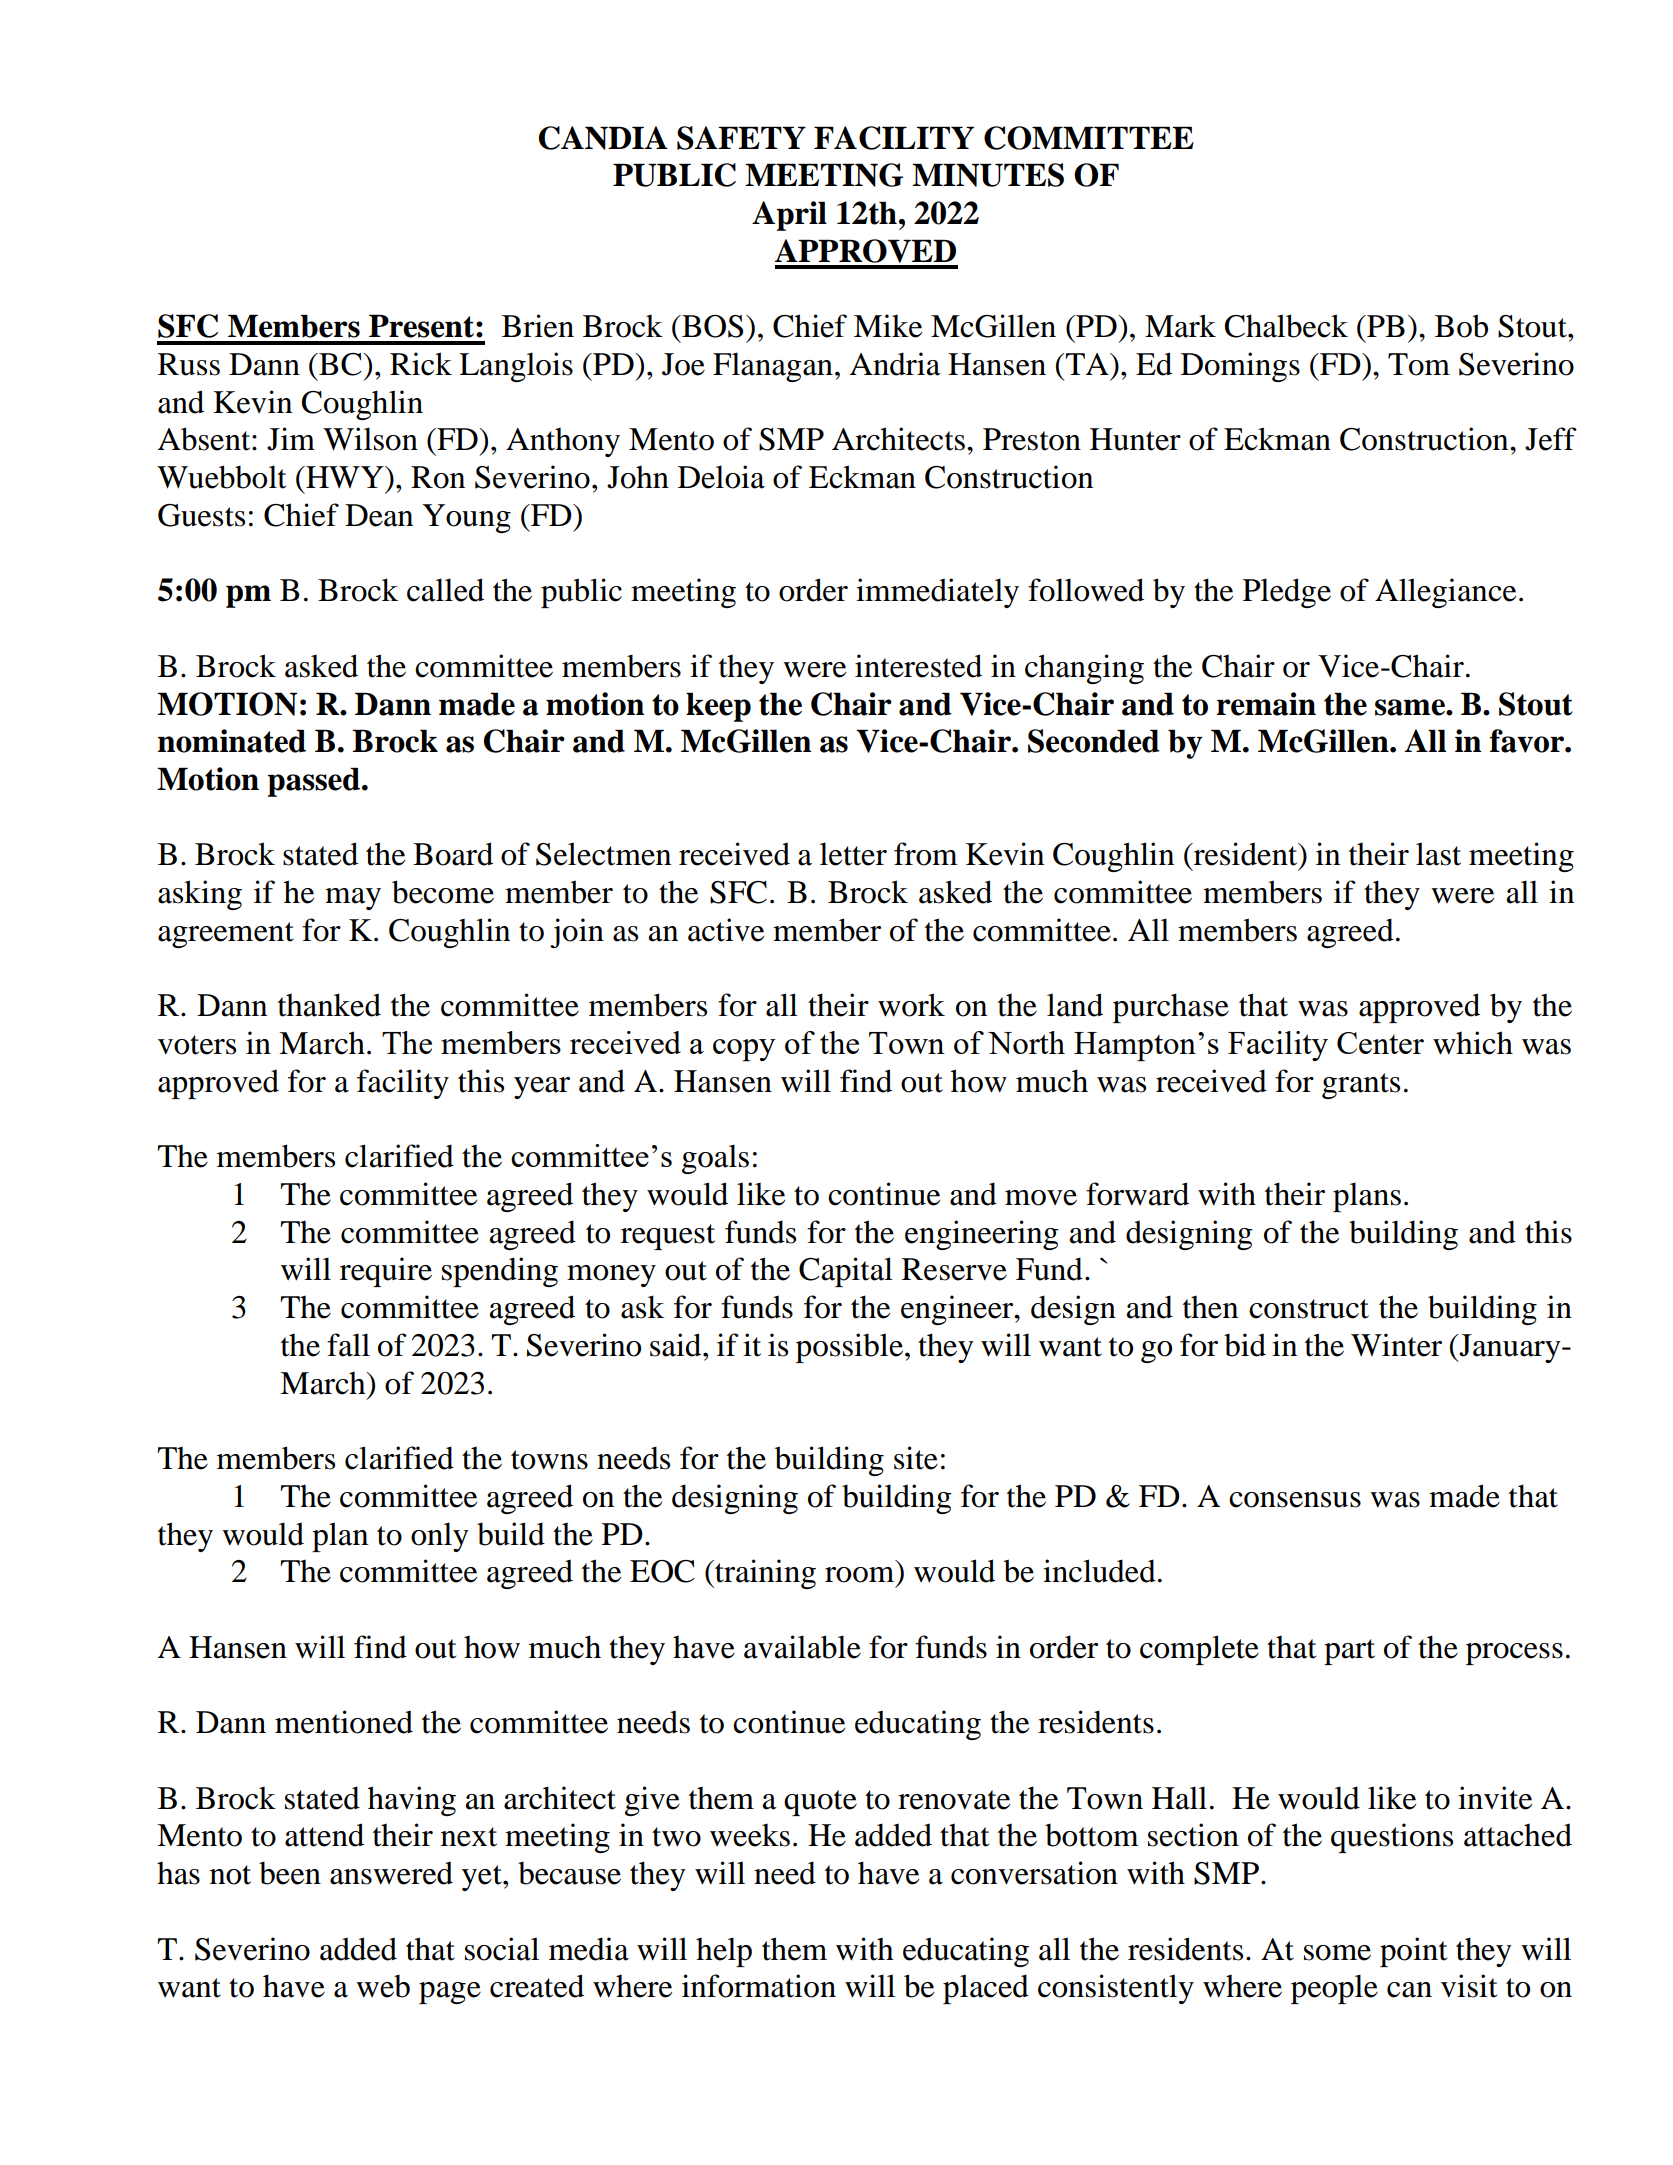 Image resolution: width=1673 pixels, height=2165 pixels. I want to click on point, so click(1413, 1952).
